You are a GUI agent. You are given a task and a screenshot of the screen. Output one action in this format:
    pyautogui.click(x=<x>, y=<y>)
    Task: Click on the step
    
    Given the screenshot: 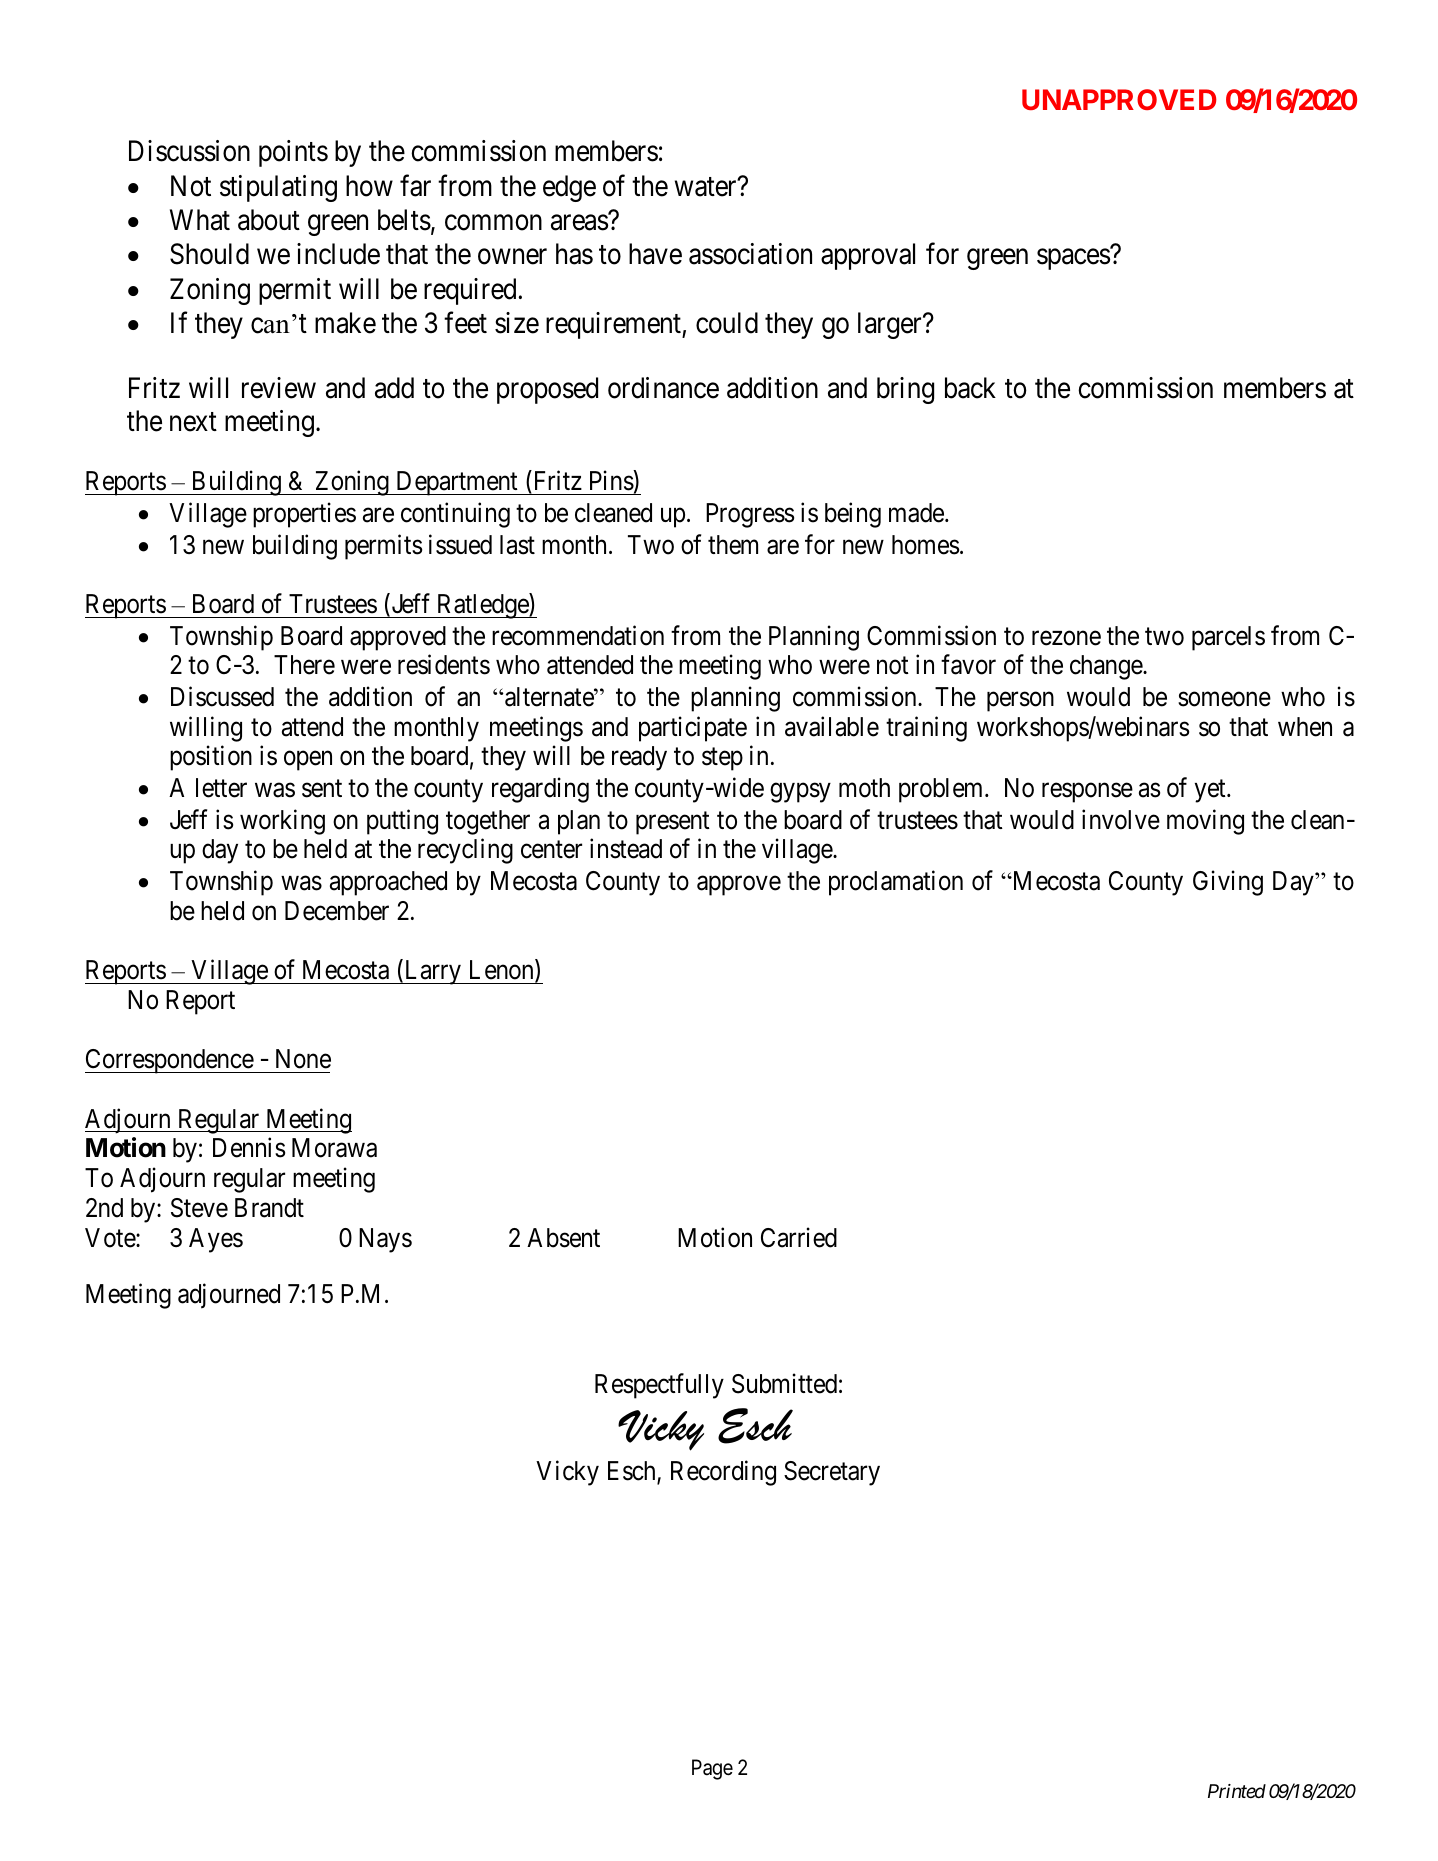 What is the action you would take?
    pyautogui.click(x=722, y=759)
